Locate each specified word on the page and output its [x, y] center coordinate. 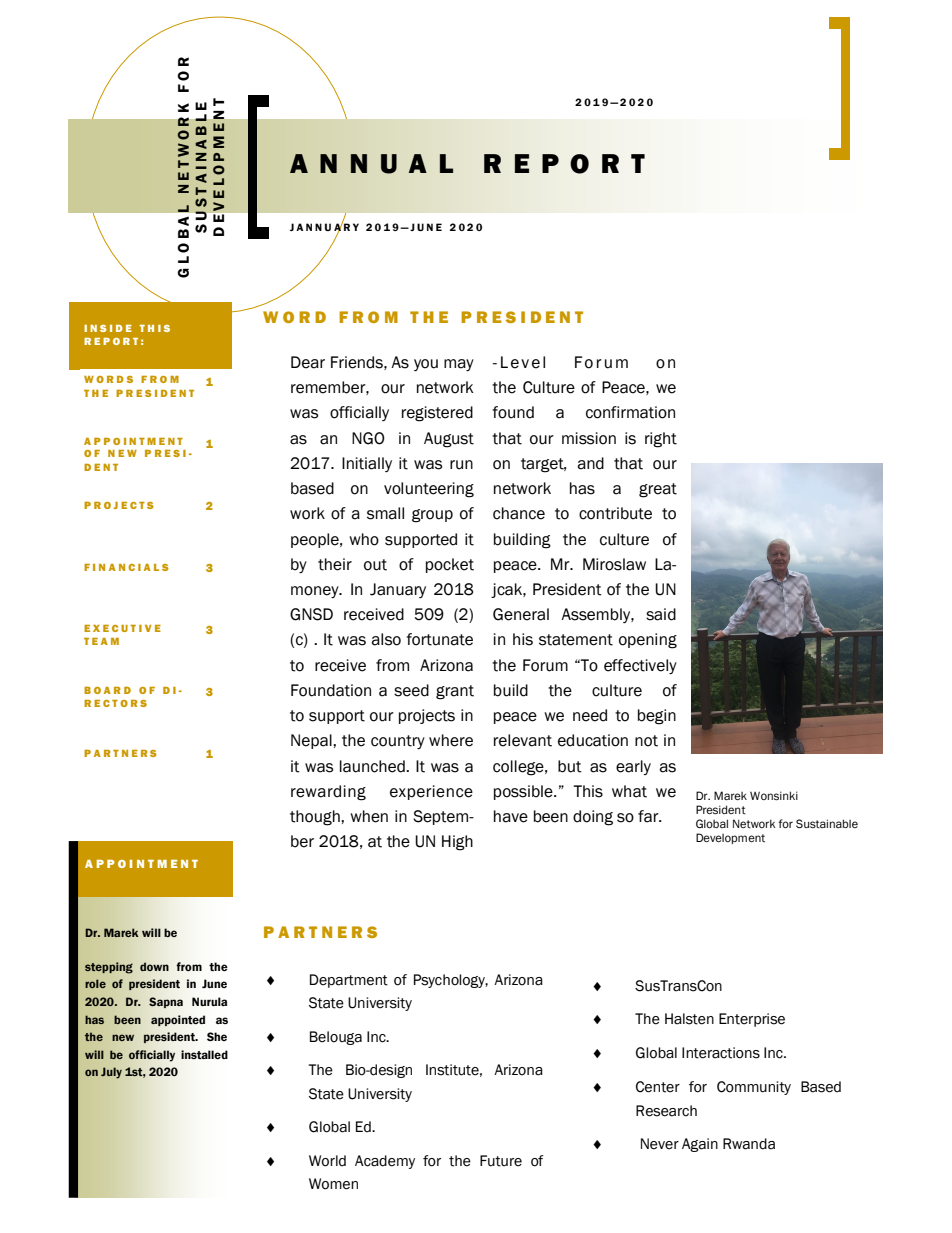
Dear [308, 362]
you [426, 365]
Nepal [312, 741]
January [398, 590]
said [661, 614]
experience [431, 792]
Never [660, 1144]
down [154, 966]
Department [349, 981]
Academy [385, 1162]
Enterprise [752, 1020]
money [316, 592]
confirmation [630, 412]
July [111, 1073]
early [633, 767]
